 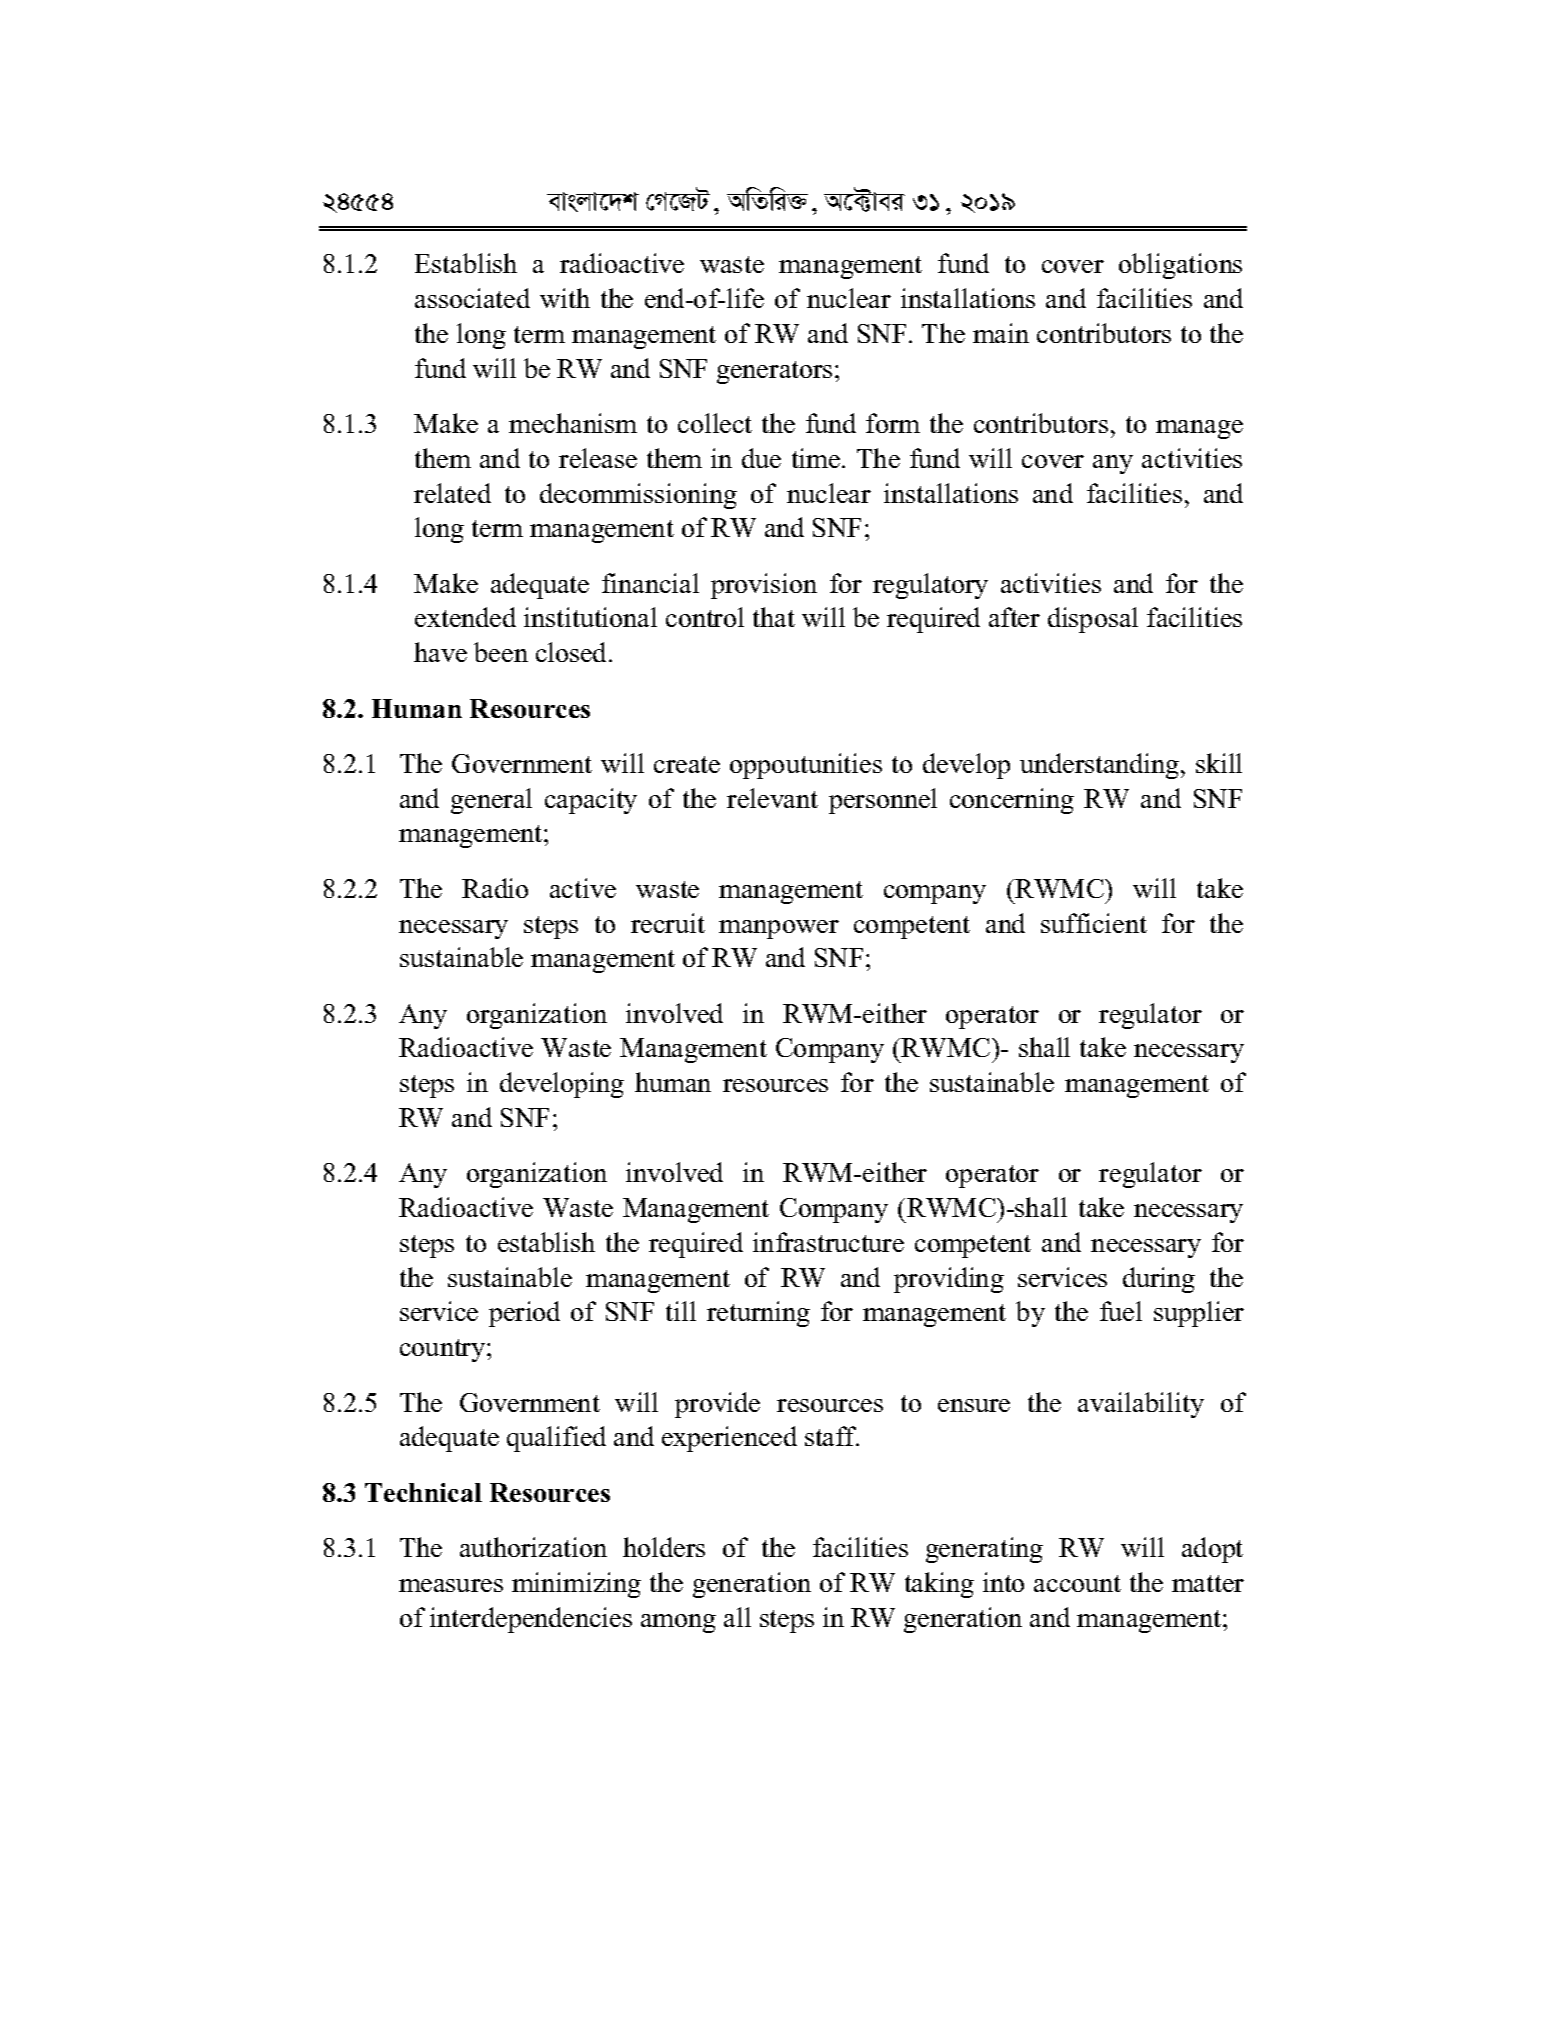 What do you see at coordinates (524, 1314) in the screenshot?
I see `period` at bounding box center [524, 1314].
